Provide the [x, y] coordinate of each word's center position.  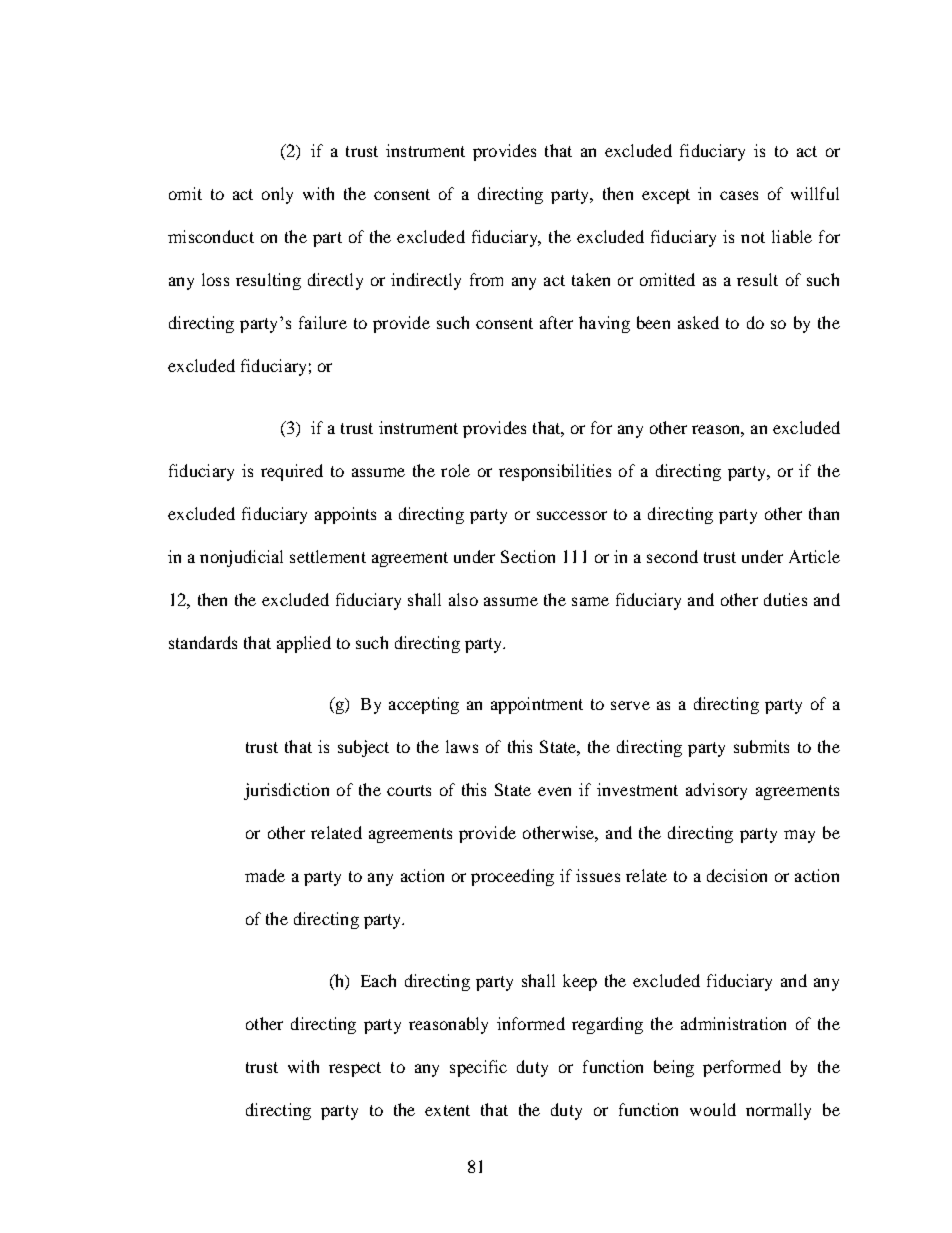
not [753, 237]
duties [785, 599]
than [824, 513]
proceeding [512, 877]
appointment [537, 705]
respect [355, 1069]
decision [737, 875]
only [277, 195]
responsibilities [555, 472]
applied [304, 644]
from [486, 279]
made [265, 875]
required [292, 472]
